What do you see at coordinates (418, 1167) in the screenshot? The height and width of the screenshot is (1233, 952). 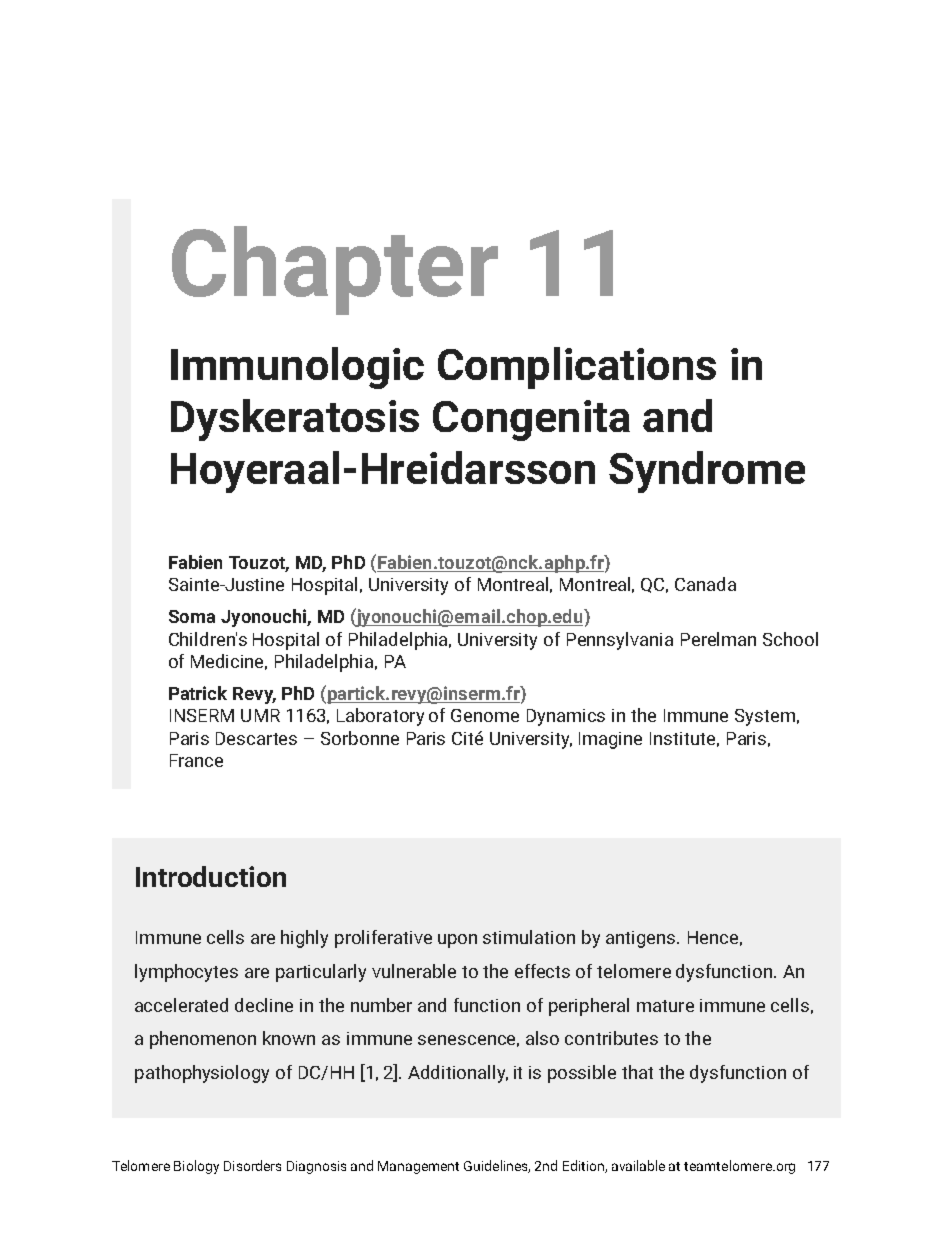 I see `Management` at bounding box center [418, 1167].
